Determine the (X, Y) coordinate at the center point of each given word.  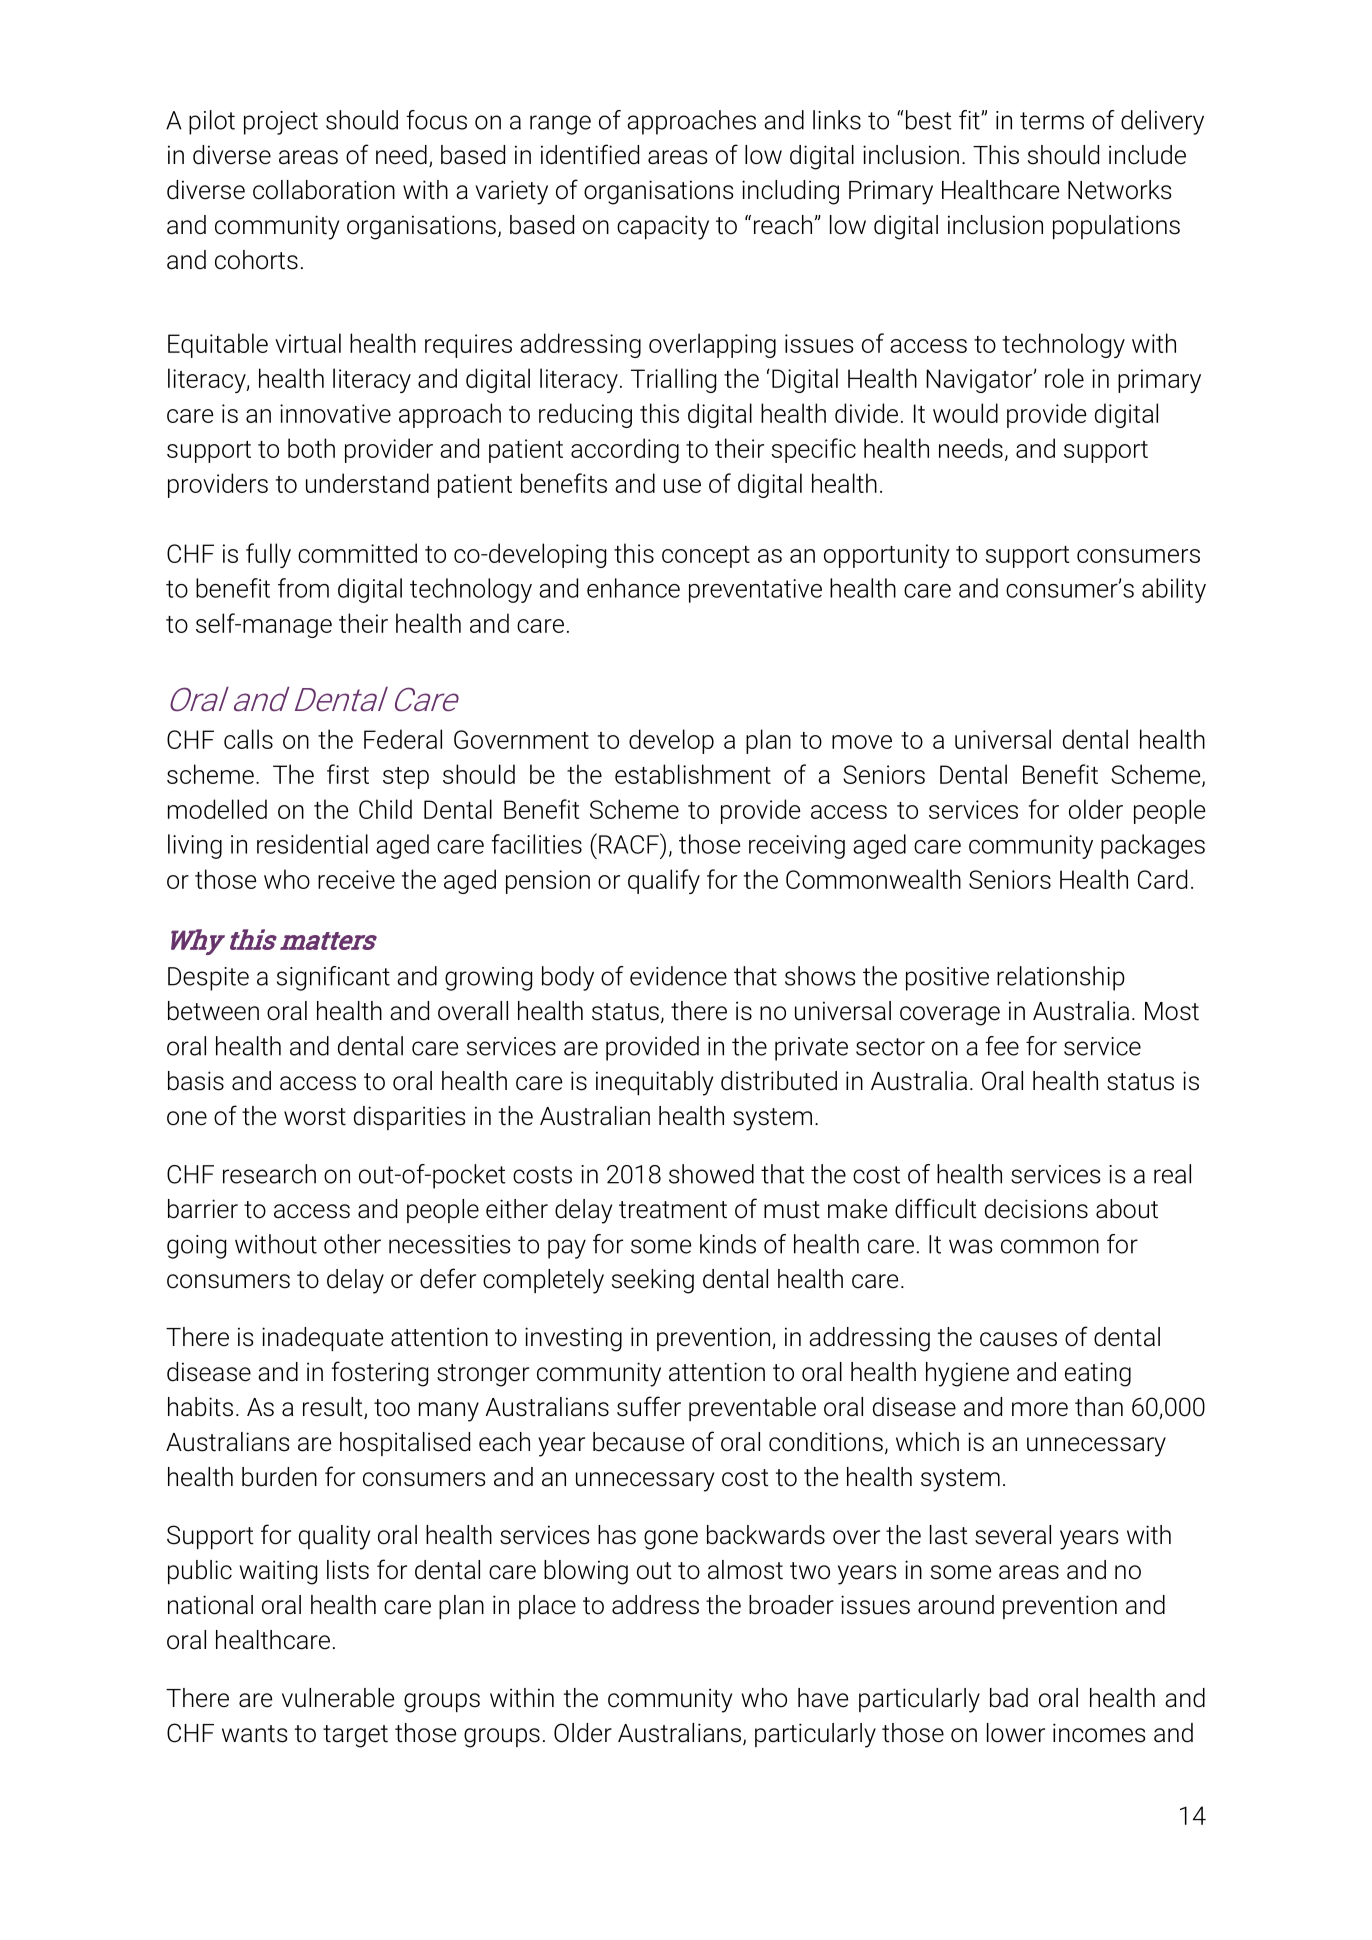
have (823, 1698)
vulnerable (338, 1698)
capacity (663, 227)
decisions (1036, 1209)
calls (248, 739)
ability (1174, 590)
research (269, 1174)
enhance (633, 588)
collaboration (324, 190)
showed (711, 1174)
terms (1052, 121)
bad (1009, 1698)
